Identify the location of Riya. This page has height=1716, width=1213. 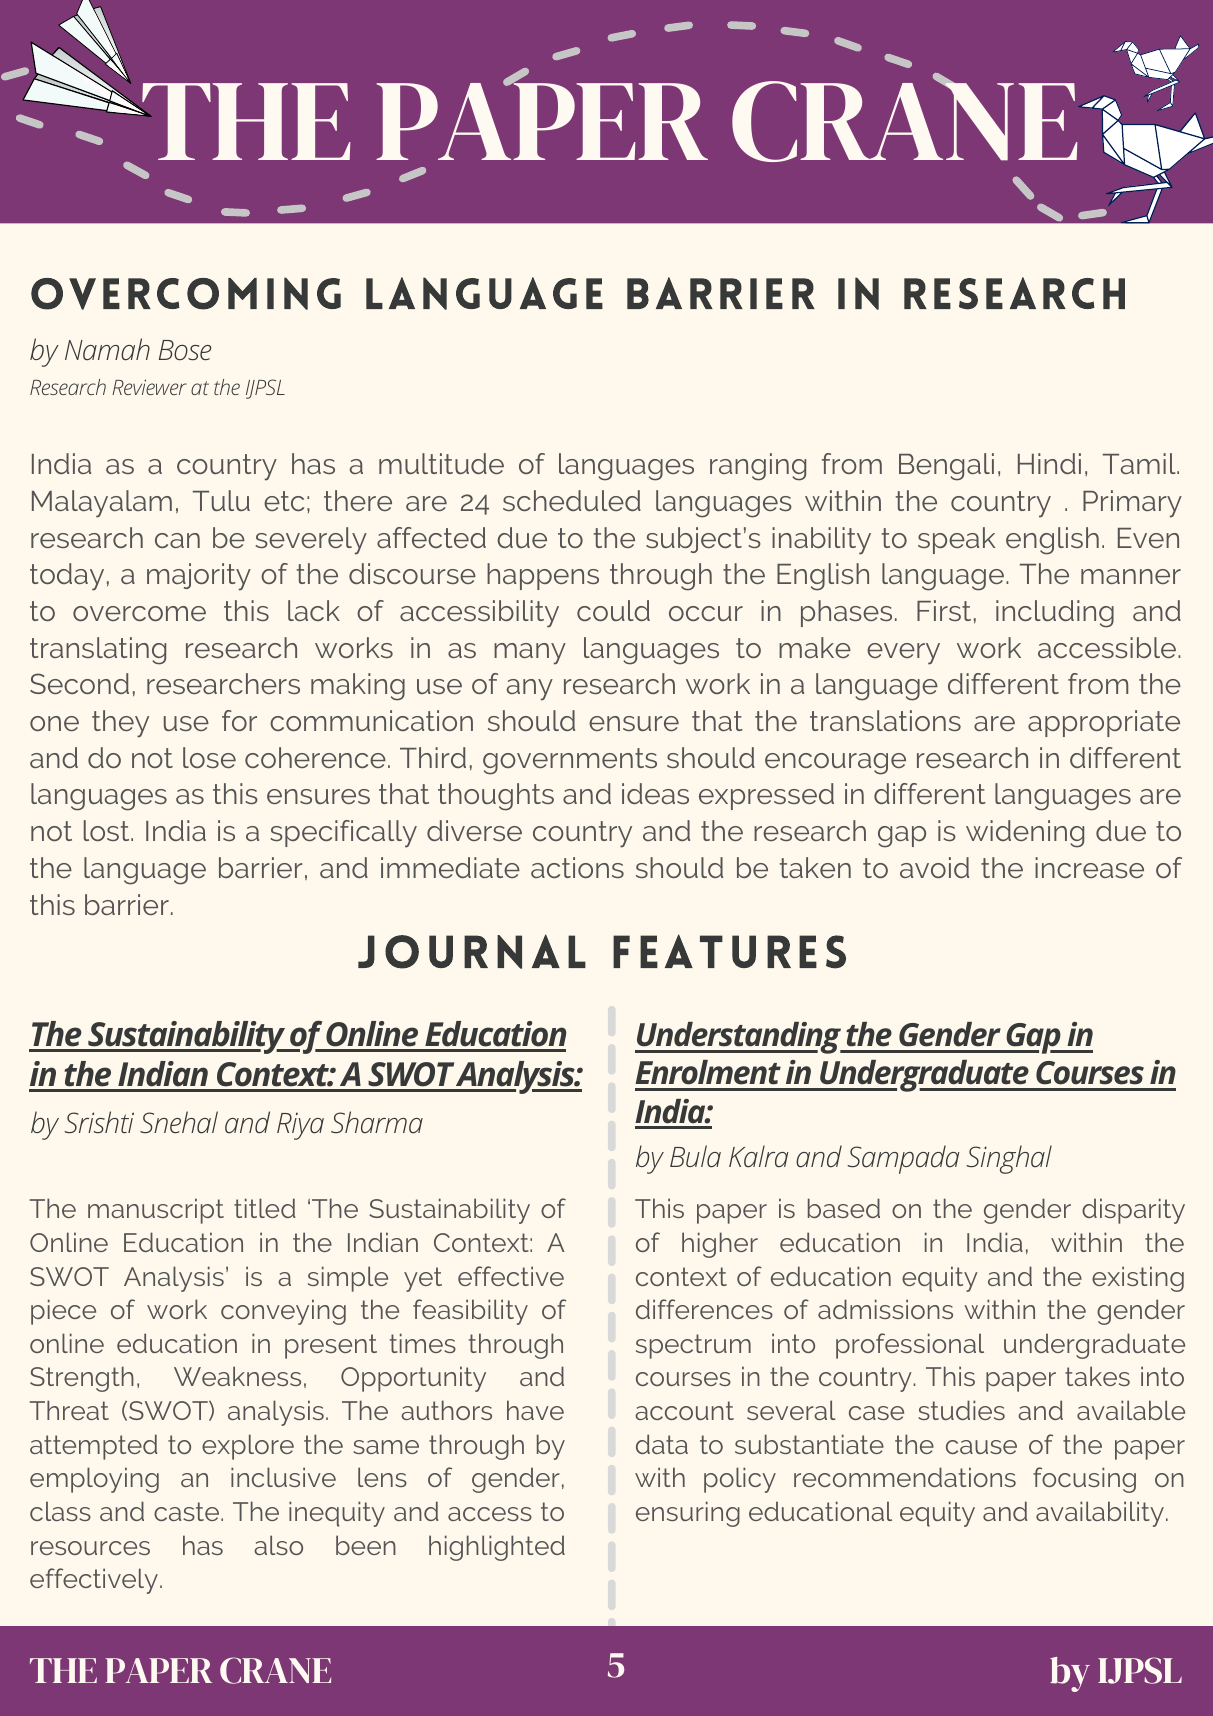
(300, 1126).
